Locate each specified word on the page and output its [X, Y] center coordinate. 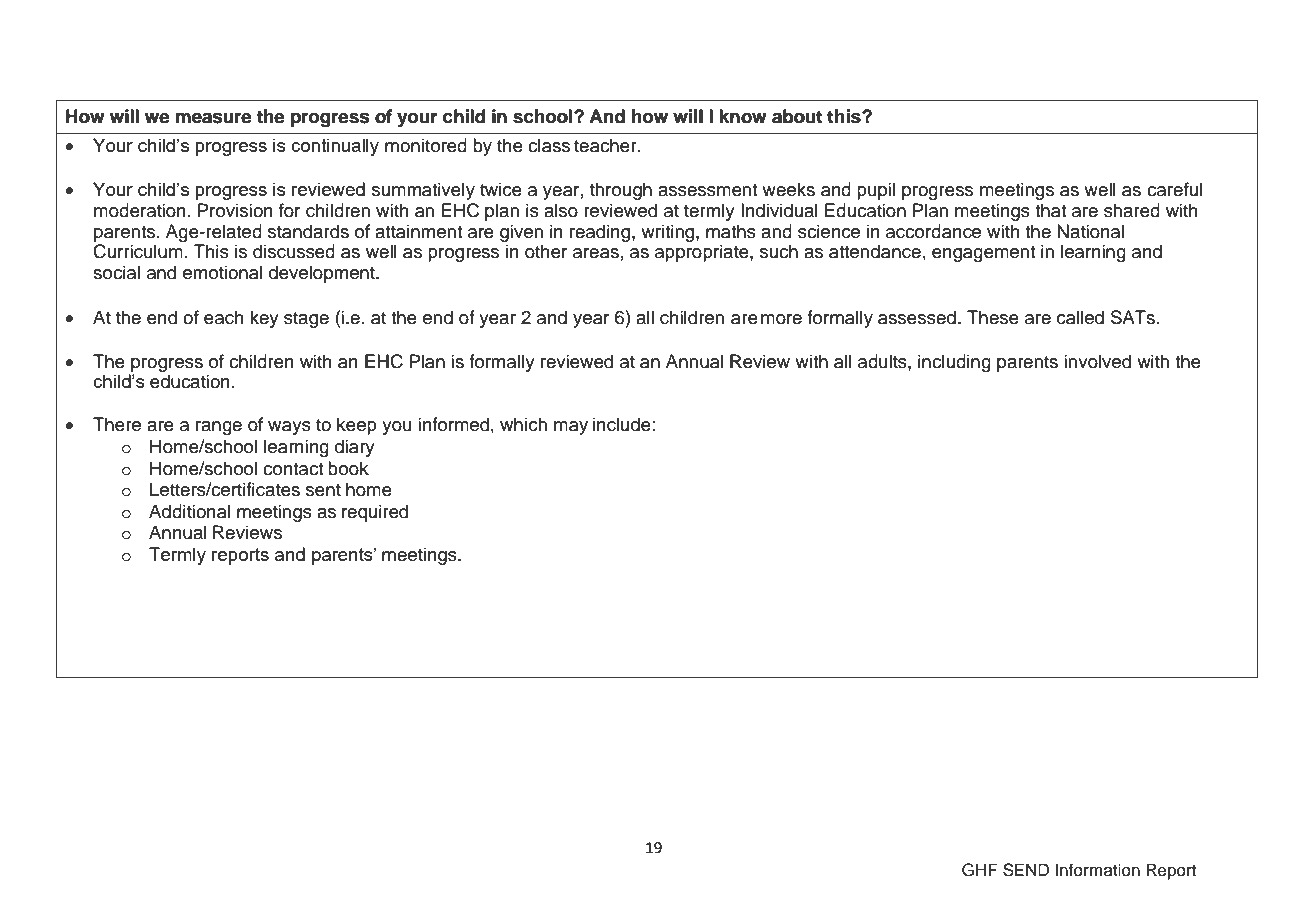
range [219, 428]
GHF [980, 870]
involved [1097, 361]
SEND [1026, 870]
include [622, 424]
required [375, 513]
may [571, 428]
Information [1097, 870]
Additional [189, 511]
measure [213, 118]
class [549, 145]
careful [1174, 189]
